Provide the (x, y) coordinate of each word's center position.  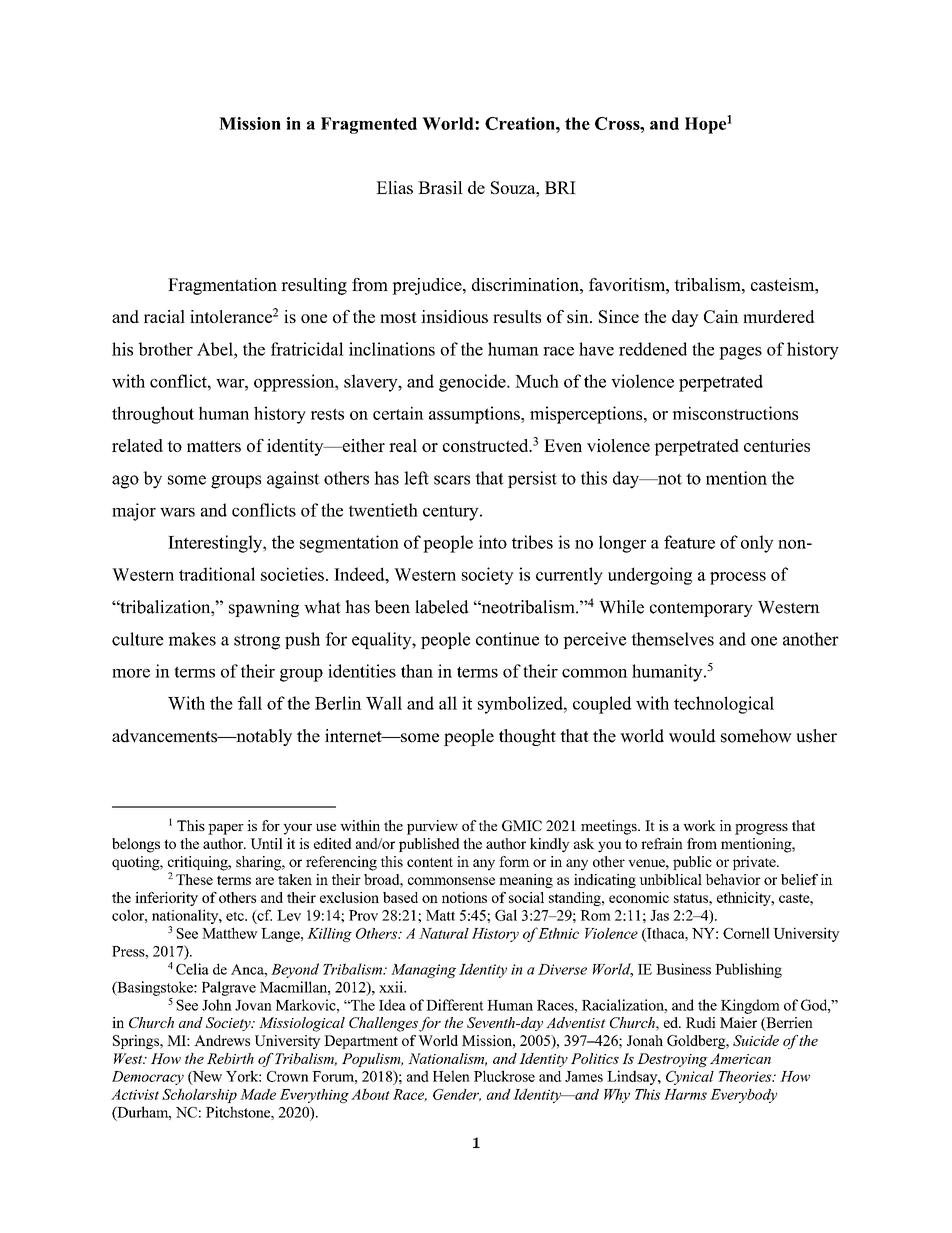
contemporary (701, 610)
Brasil (440, 187)
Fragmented (369, 125)
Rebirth (230, 1058)
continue (507, 639)
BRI (560, 187)
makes (192, 639)
